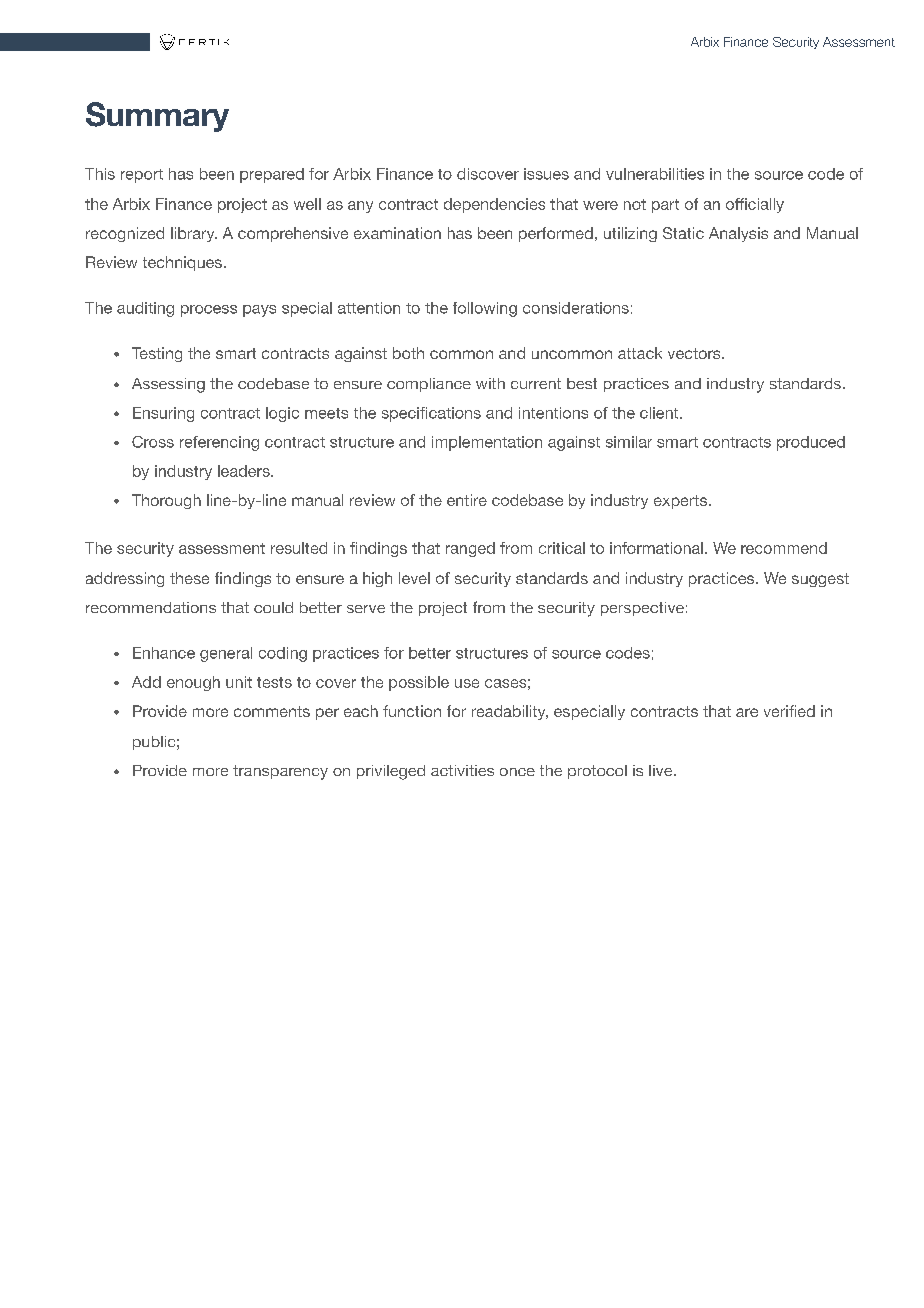 The height and width of the document is (1308, 924). What do you see at coordinates (280, 772) in the document?
I see `transparency` at bounding box center [280, 772].
